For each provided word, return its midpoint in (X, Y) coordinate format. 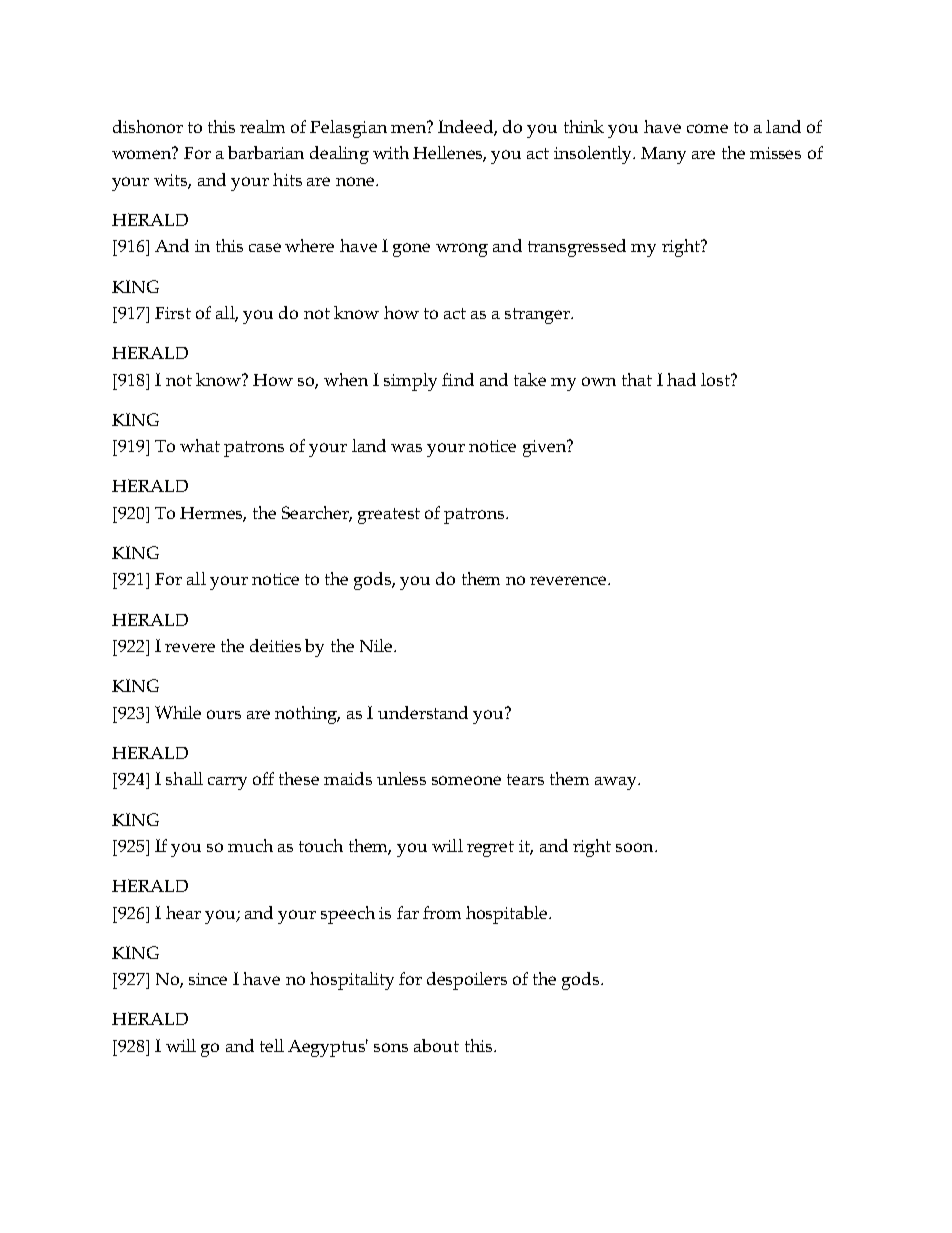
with (391, 152)
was (406, 448)
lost (717, 379)
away (617, 783)
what (200, 445)
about (436, 1045)
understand (423, 712)
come (707, 128)
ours (224, 714)
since (208, 979)
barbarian (266, 152)
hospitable (508, 915)
